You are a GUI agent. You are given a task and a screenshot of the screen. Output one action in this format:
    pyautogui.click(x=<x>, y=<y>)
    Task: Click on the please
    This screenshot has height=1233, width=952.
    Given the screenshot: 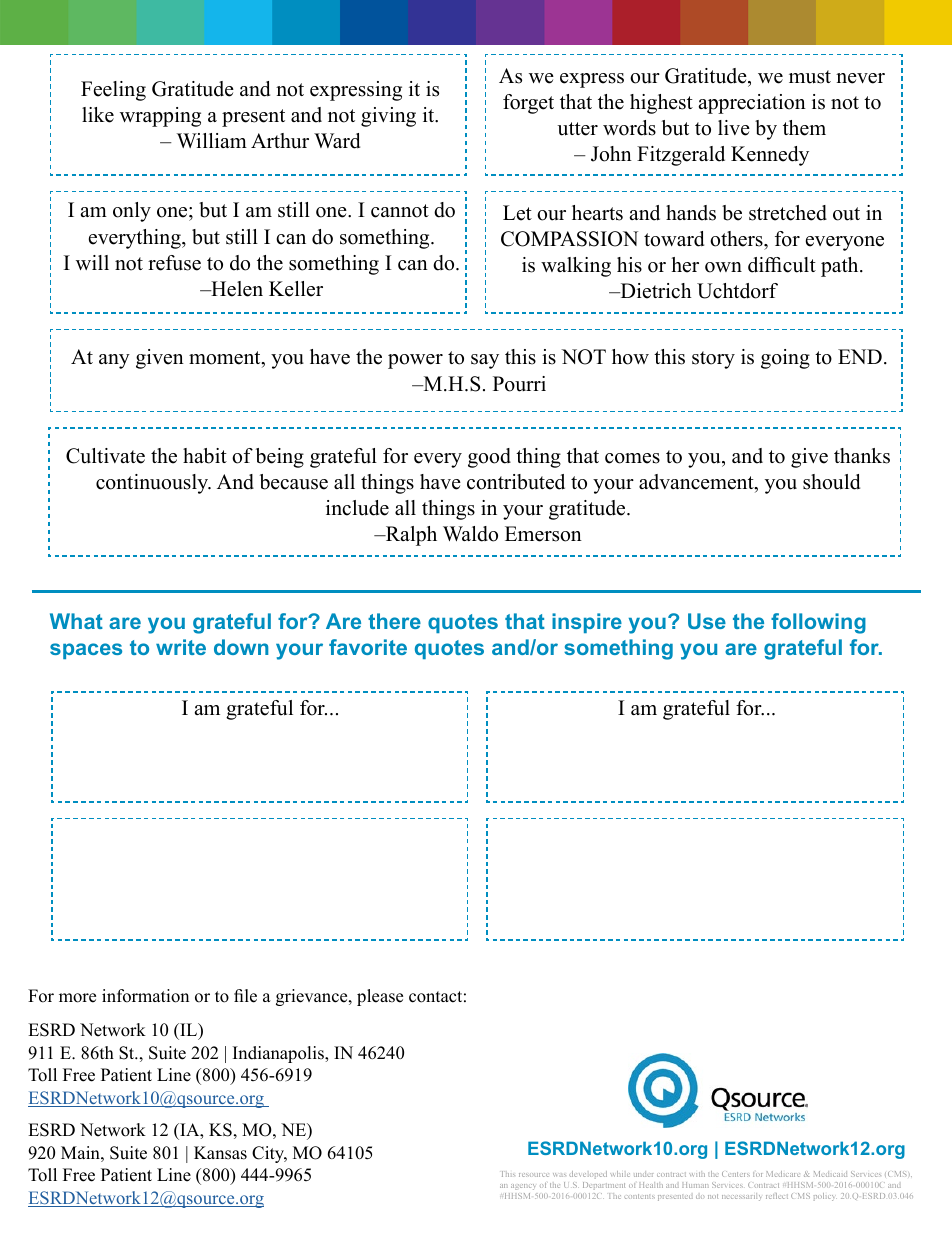 What is the action you would take?
    pyautogui.click(x=380, y=997)
